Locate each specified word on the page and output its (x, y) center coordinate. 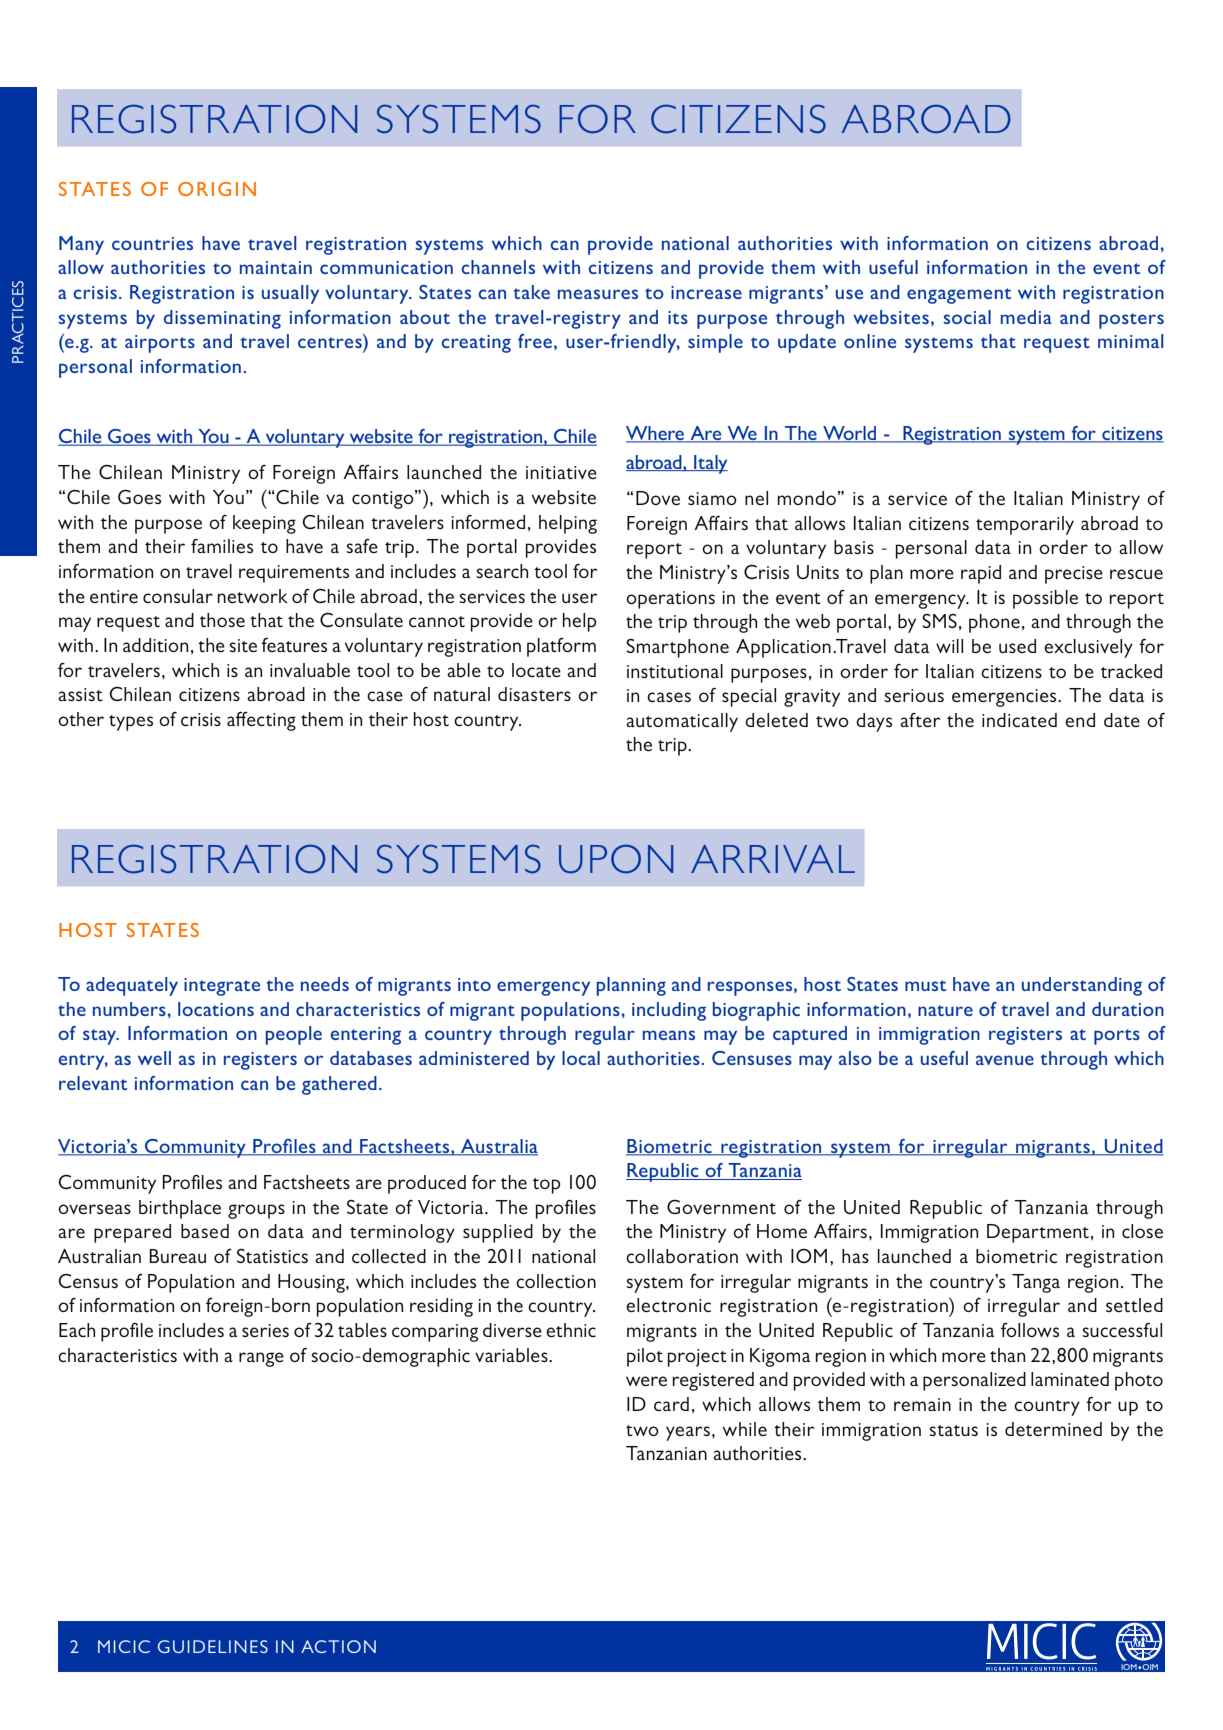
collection (556, 1281)
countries (152, 243)
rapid (981, 574)
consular (178, 596)
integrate (222, 987)
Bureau (177, 1256)
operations (670, 600)
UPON (616, 859)
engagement (959, 296)
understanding (1082, 986)
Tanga (1036, 1283)
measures (598, 294)
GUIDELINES (213, 1646)
